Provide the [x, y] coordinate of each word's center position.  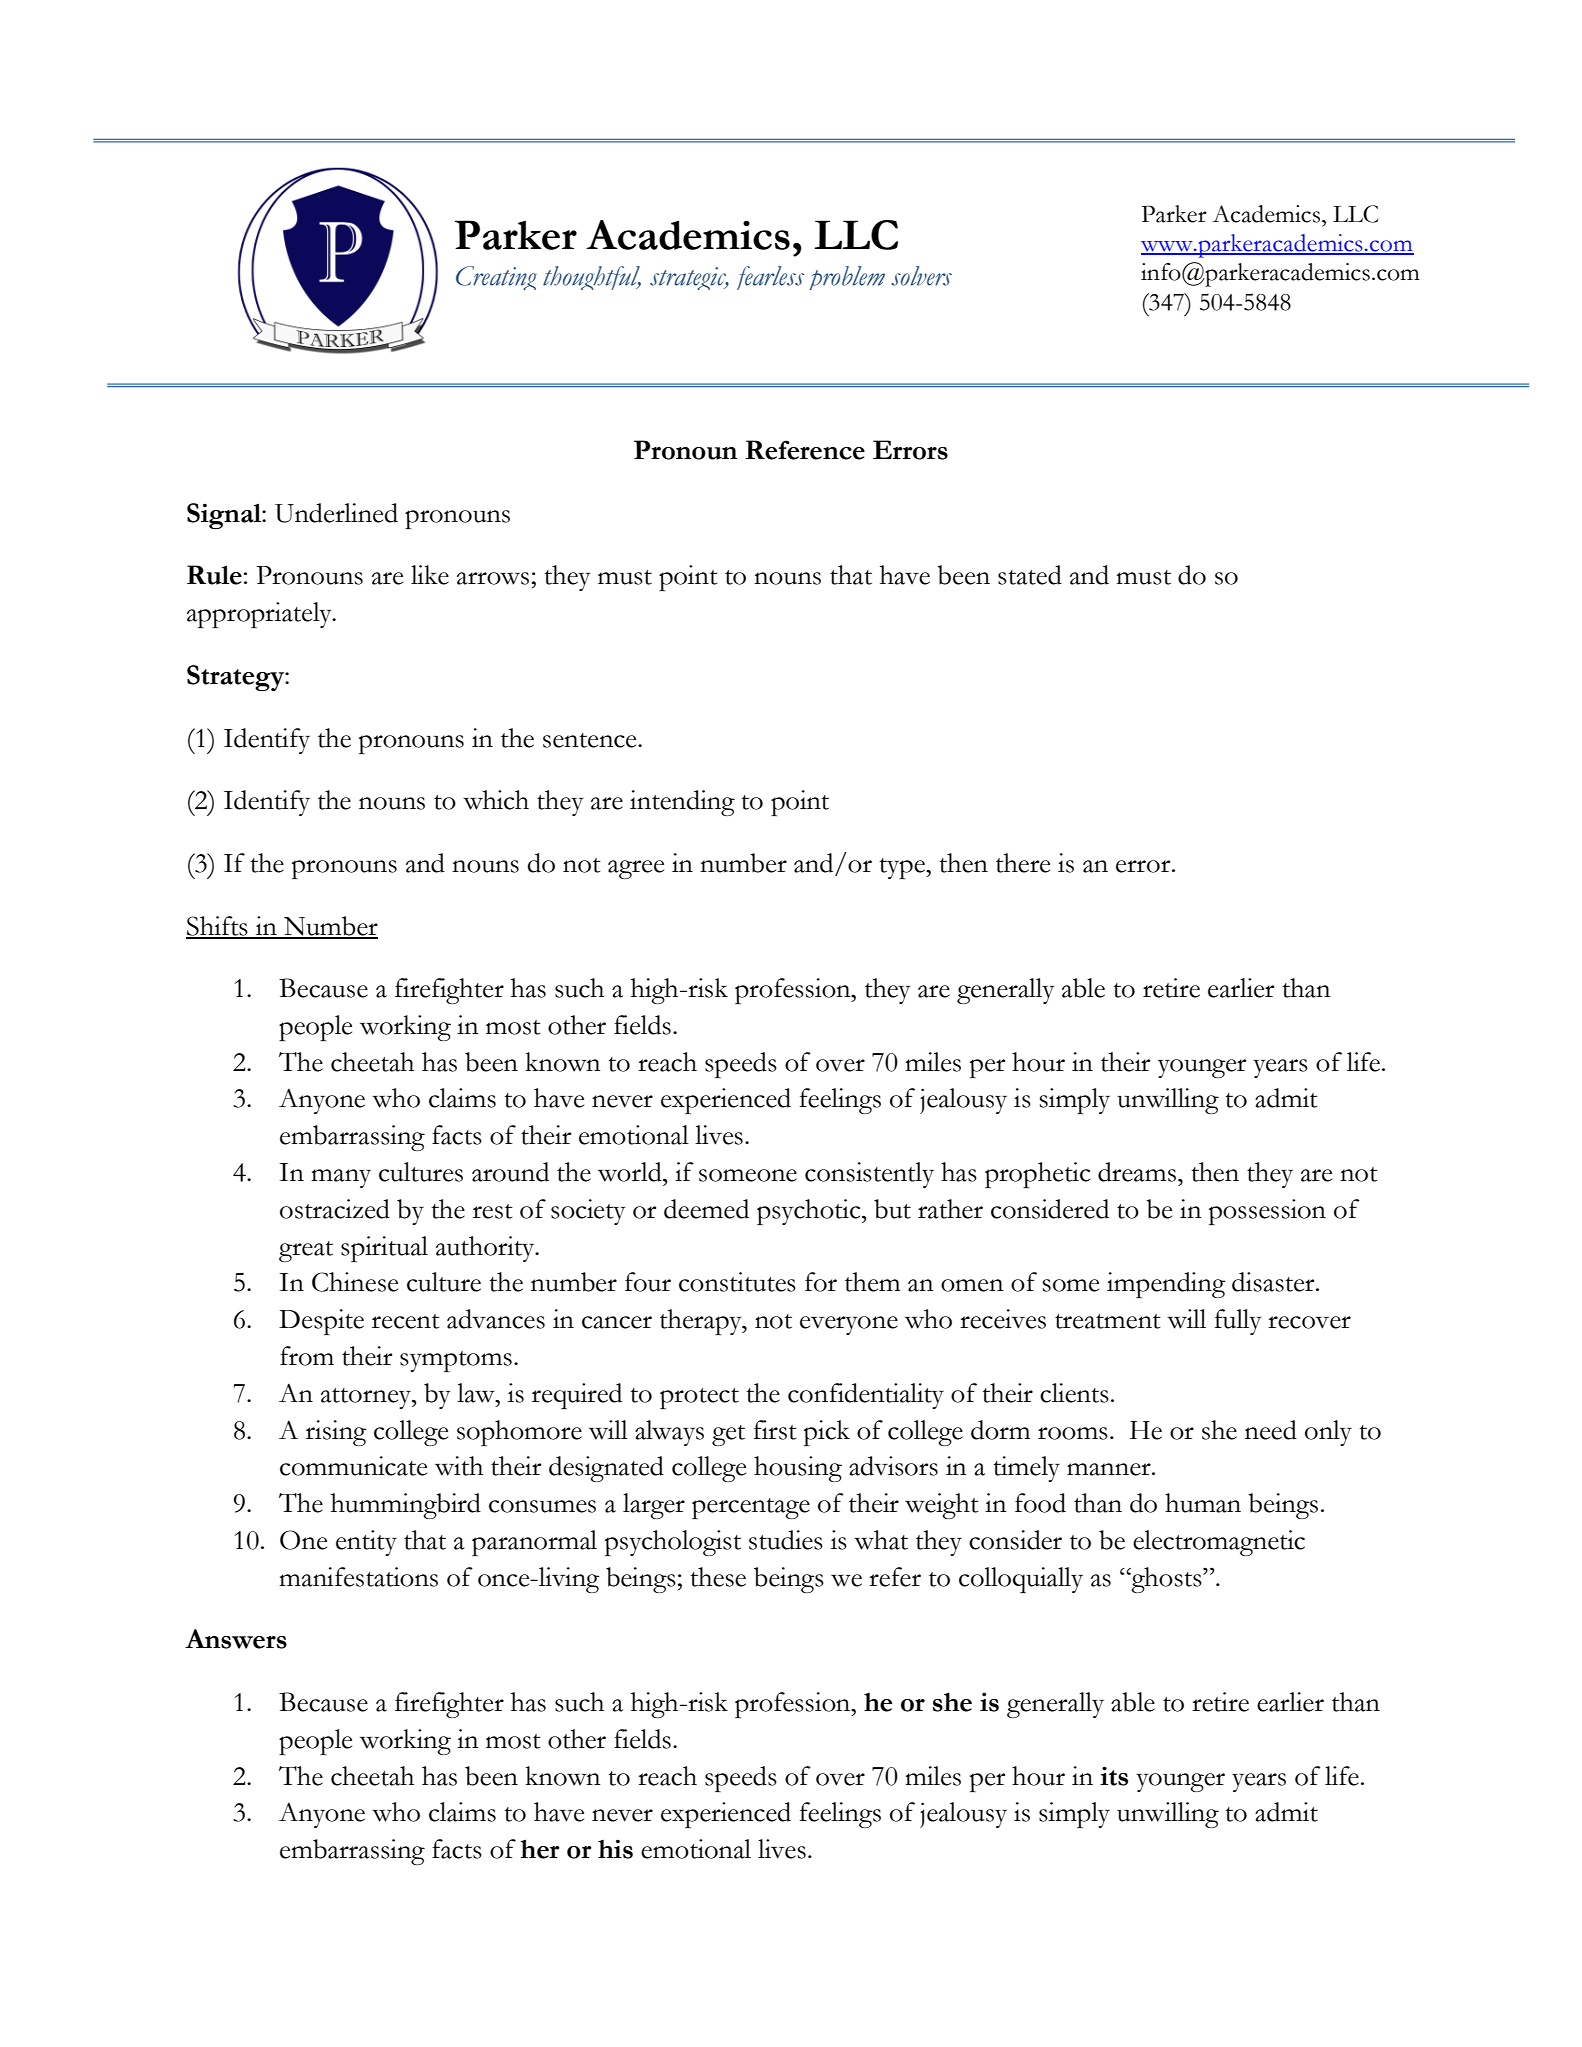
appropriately [260, 615]
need [1271, 1430]
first [775, 1430]
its [1114, 1776]
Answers [236, 1639]
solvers [921, 276]
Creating [496, 278]
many [341, 1178]
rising [336, 1433]
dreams [1137, 1172]
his [615, 1849]
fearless [770, 278]
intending [682, 803]
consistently [869, 1175]
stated [1030, 575]
